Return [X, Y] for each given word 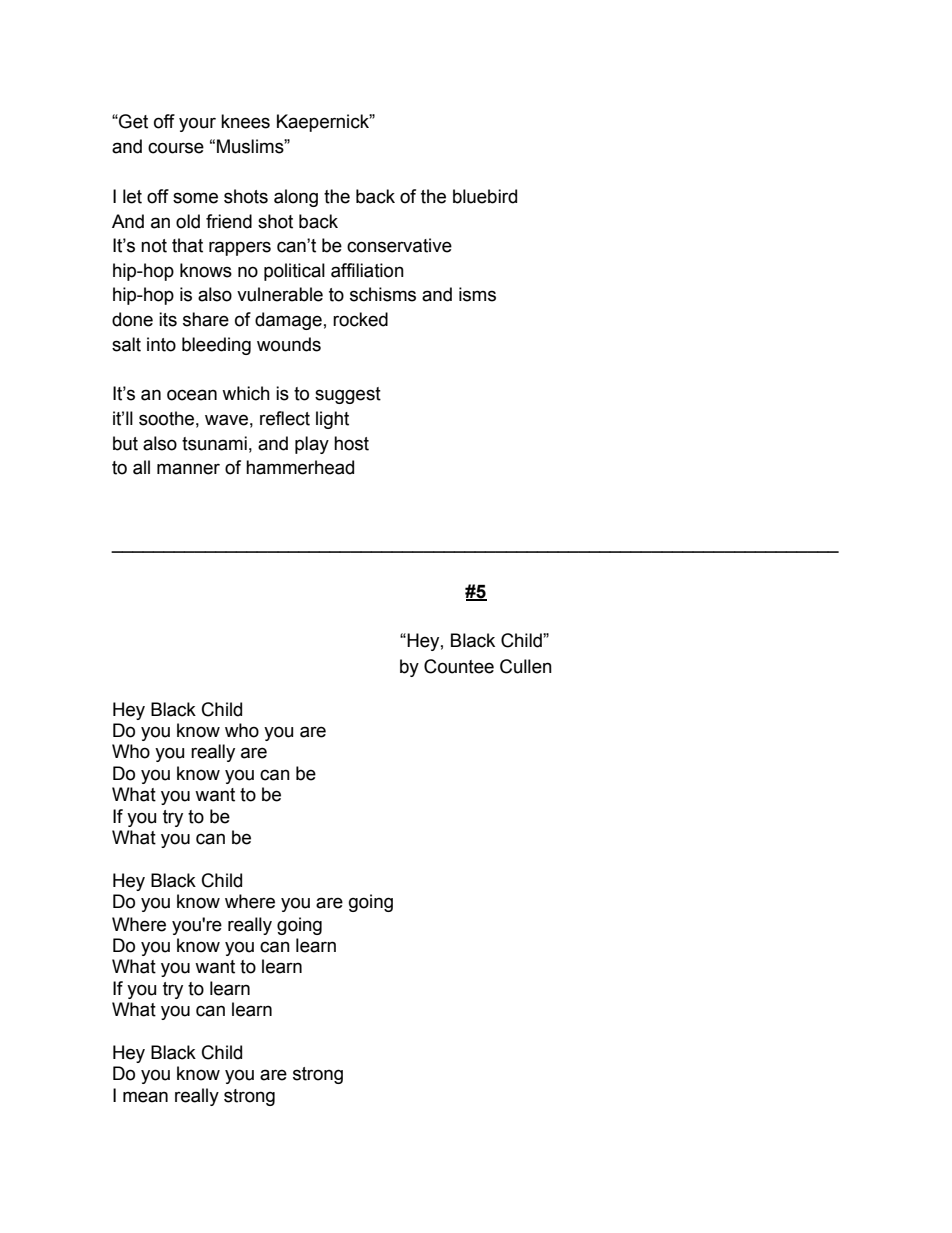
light [332, 420]
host [351, 443]
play [312, 445]
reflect [285, 418]
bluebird [485, 196]
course [176, 148]
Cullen [526, 666]
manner [188, 469]
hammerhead [300, 467]
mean [145, 1097]
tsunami [214, 443]
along [296, 198]
